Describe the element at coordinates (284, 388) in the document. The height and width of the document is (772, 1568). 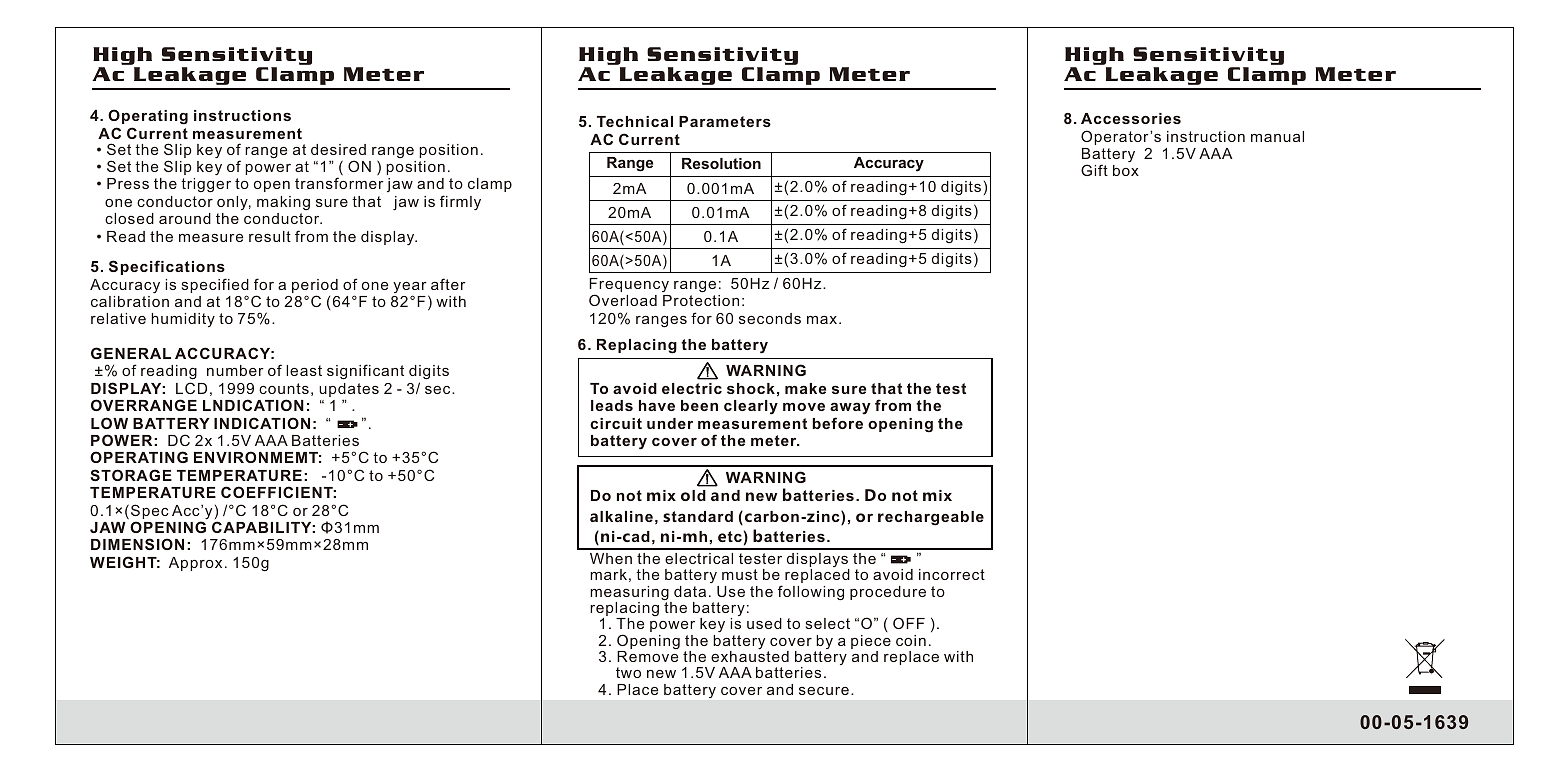
I see `counts` at that location.
